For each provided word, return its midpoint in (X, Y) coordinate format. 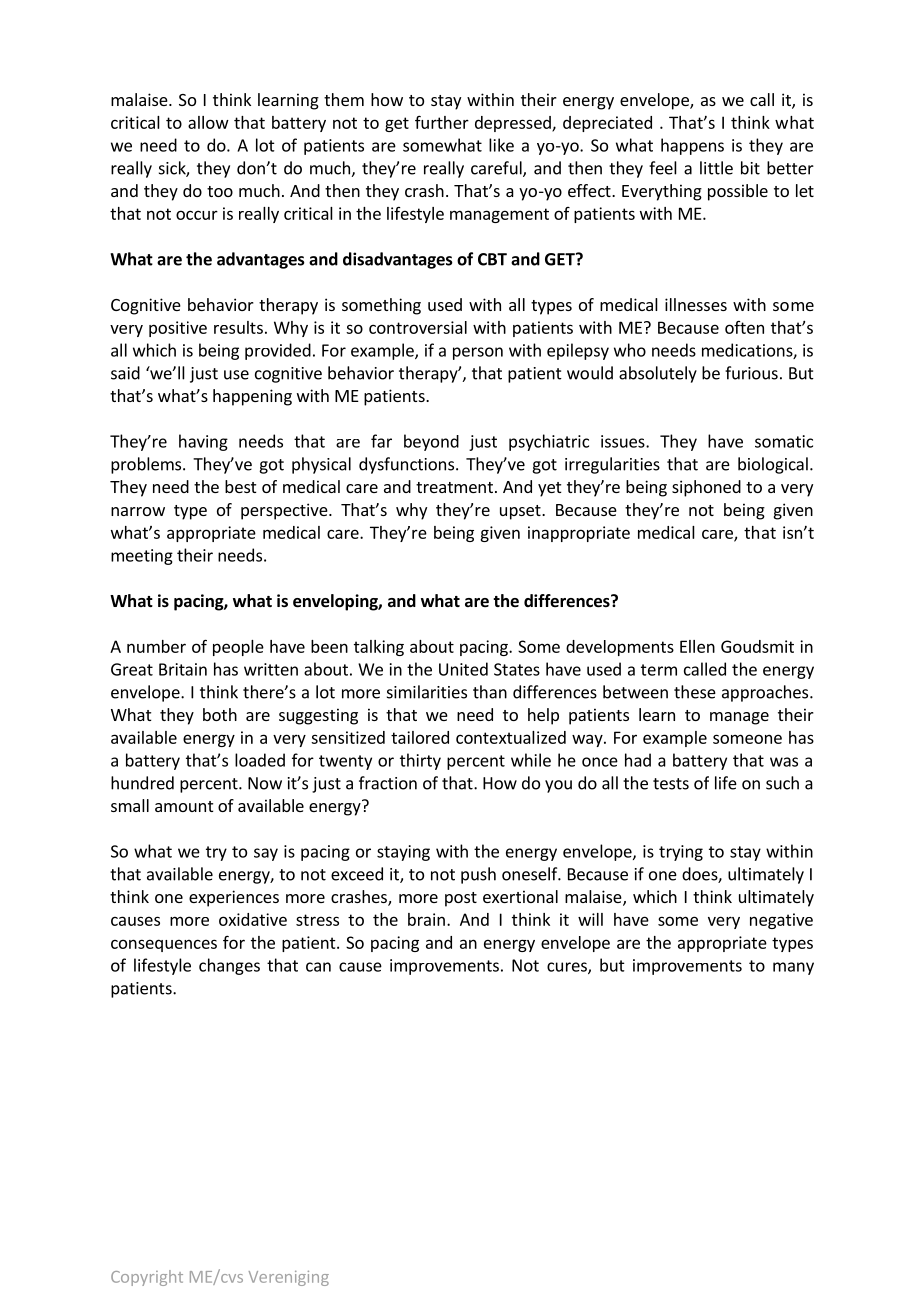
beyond (431, 442)
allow (208, 122)
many (793, 968)
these (695, 692)
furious (751, 373)
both (220, 714)
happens (692, 146)
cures (568, 968)
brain (426, 919)
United (463, 669)
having (203, 442)
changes (229, 966)
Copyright (147, 1278)
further (442, 122)
